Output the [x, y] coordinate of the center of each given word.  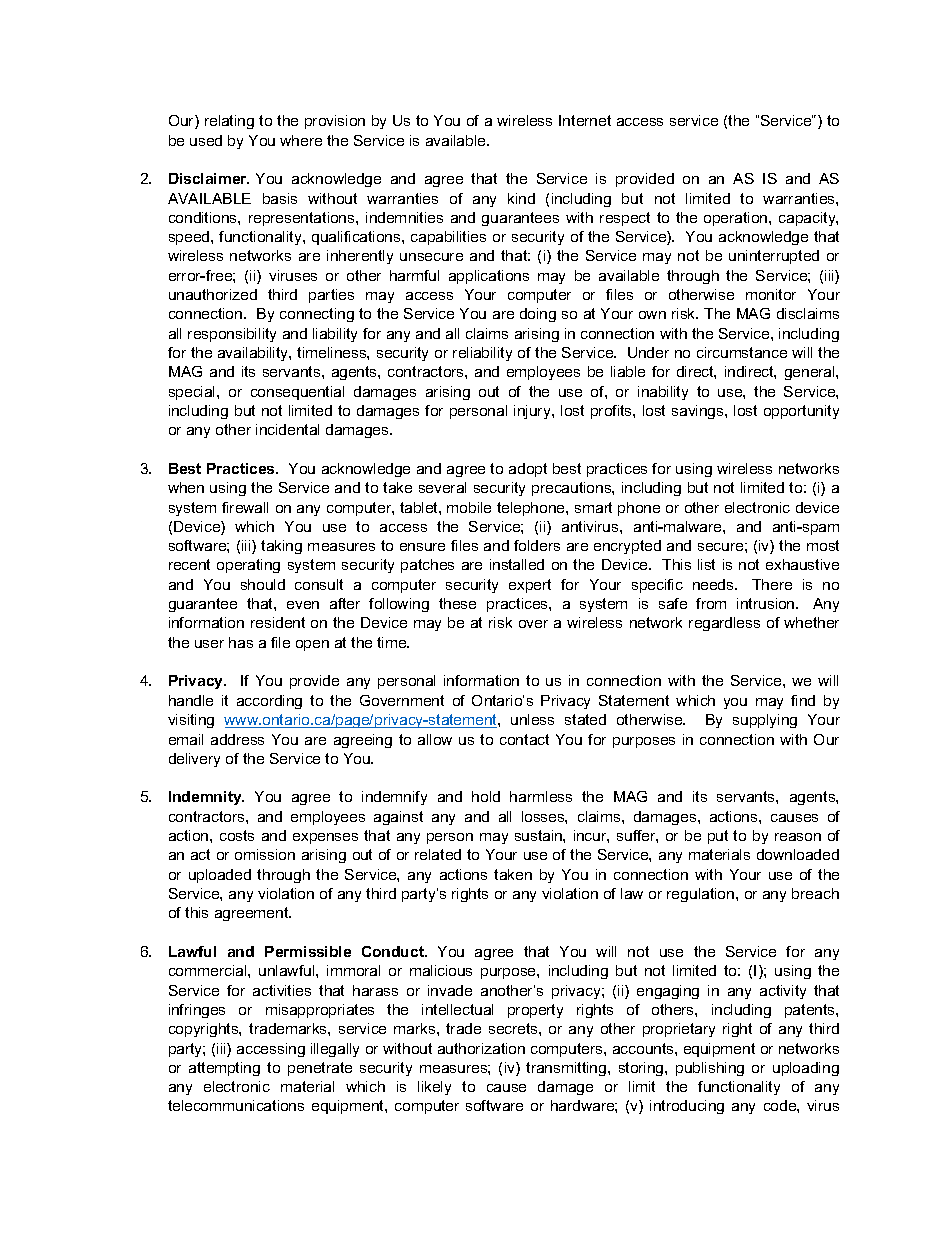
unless [532, 719]
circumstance [742, 352]
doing [538, 315]
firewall [245, 507]
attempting [224, 1069]
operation [737, 219]
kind [521, 198]
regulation [702, 895]
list [706, 564]
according [269, 702]
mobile [469, 507]
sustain [539, 835]
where [301, 140]
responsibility [232, 335]
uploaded [220, 876]
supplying [765, 721]
